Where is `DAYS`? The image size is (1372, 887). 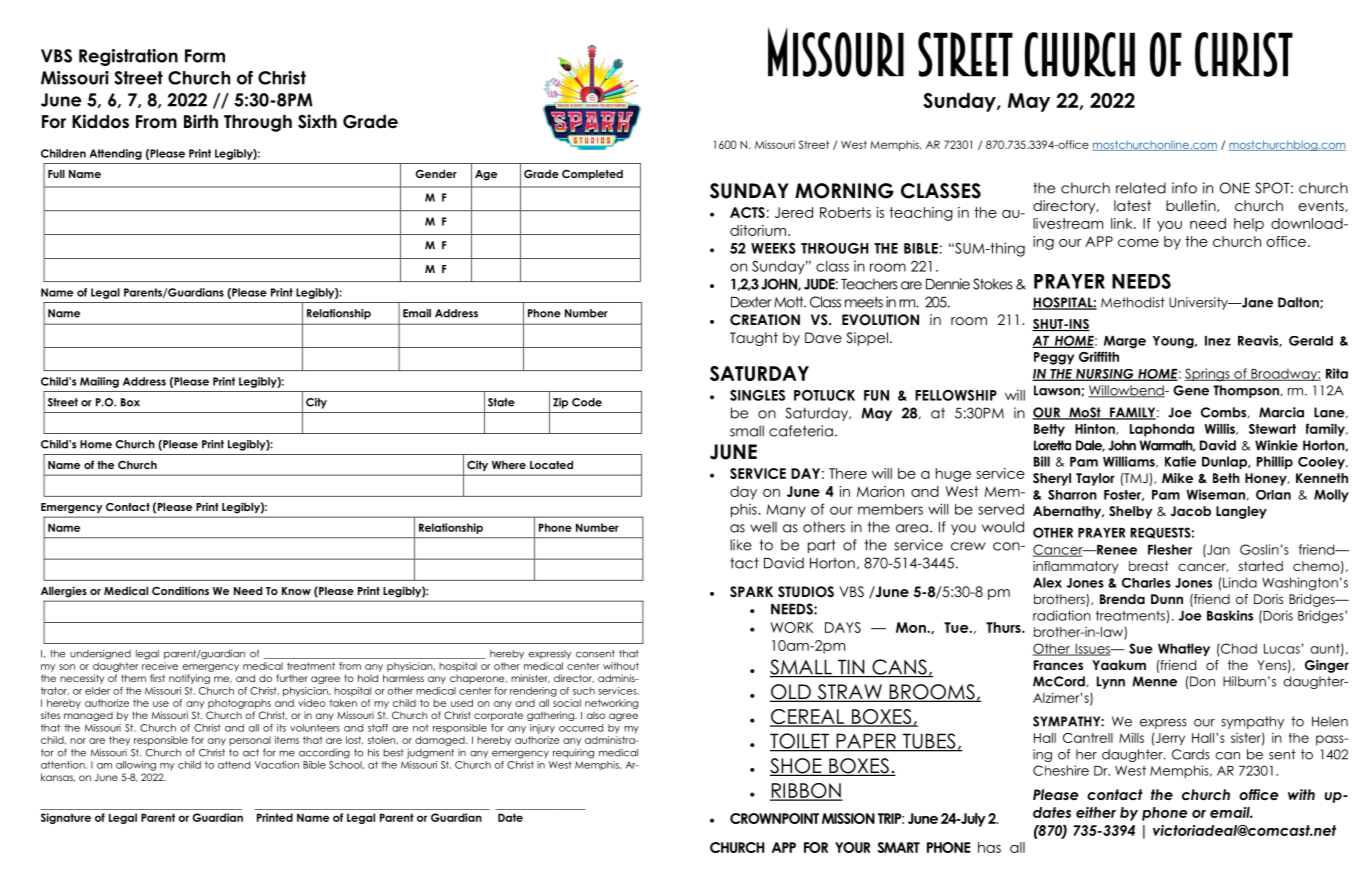 DAYS is located at coordinates (843, 627).
